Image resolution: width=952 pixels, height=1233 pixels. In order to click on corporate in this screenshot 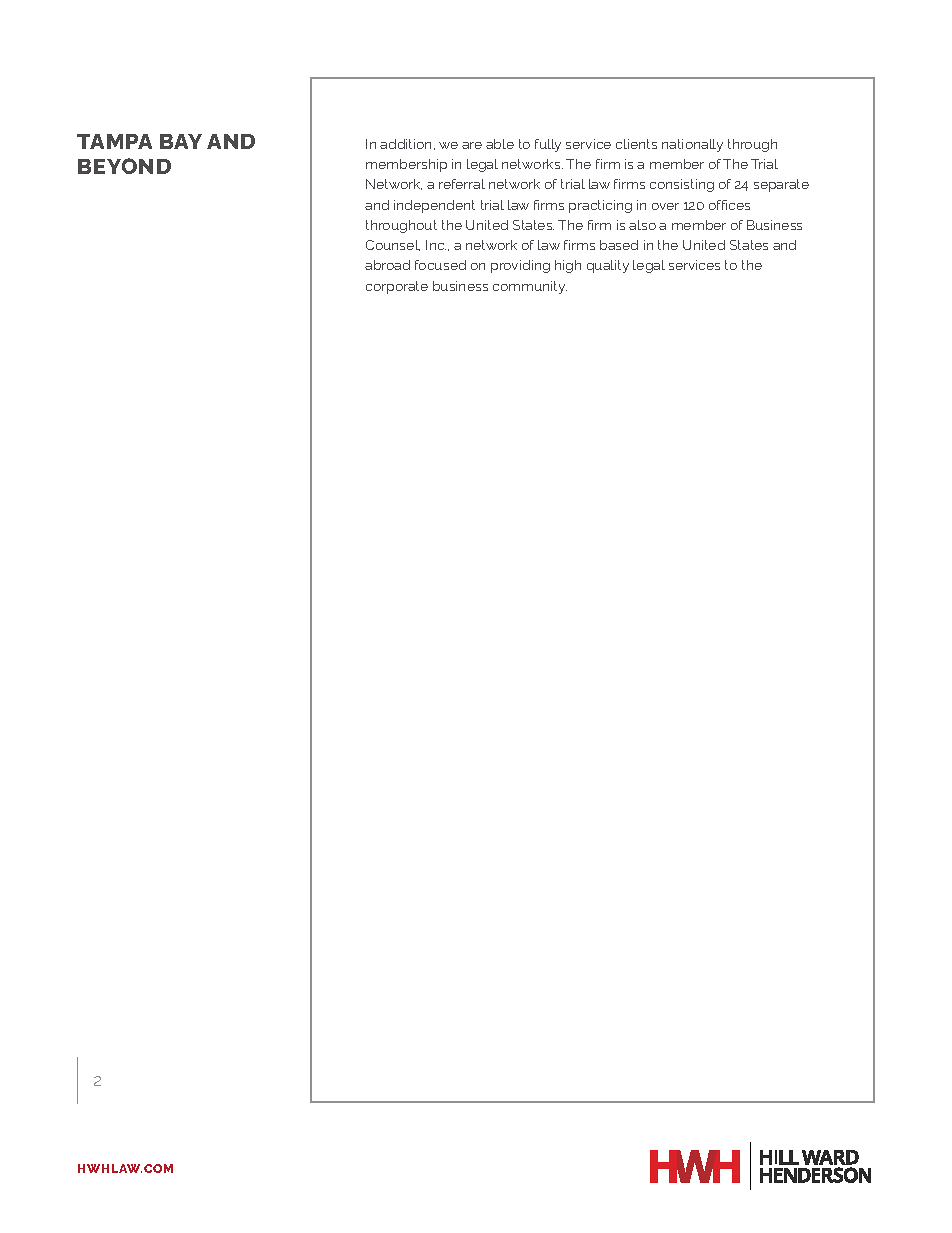, I will do `click(397, 287)`.
